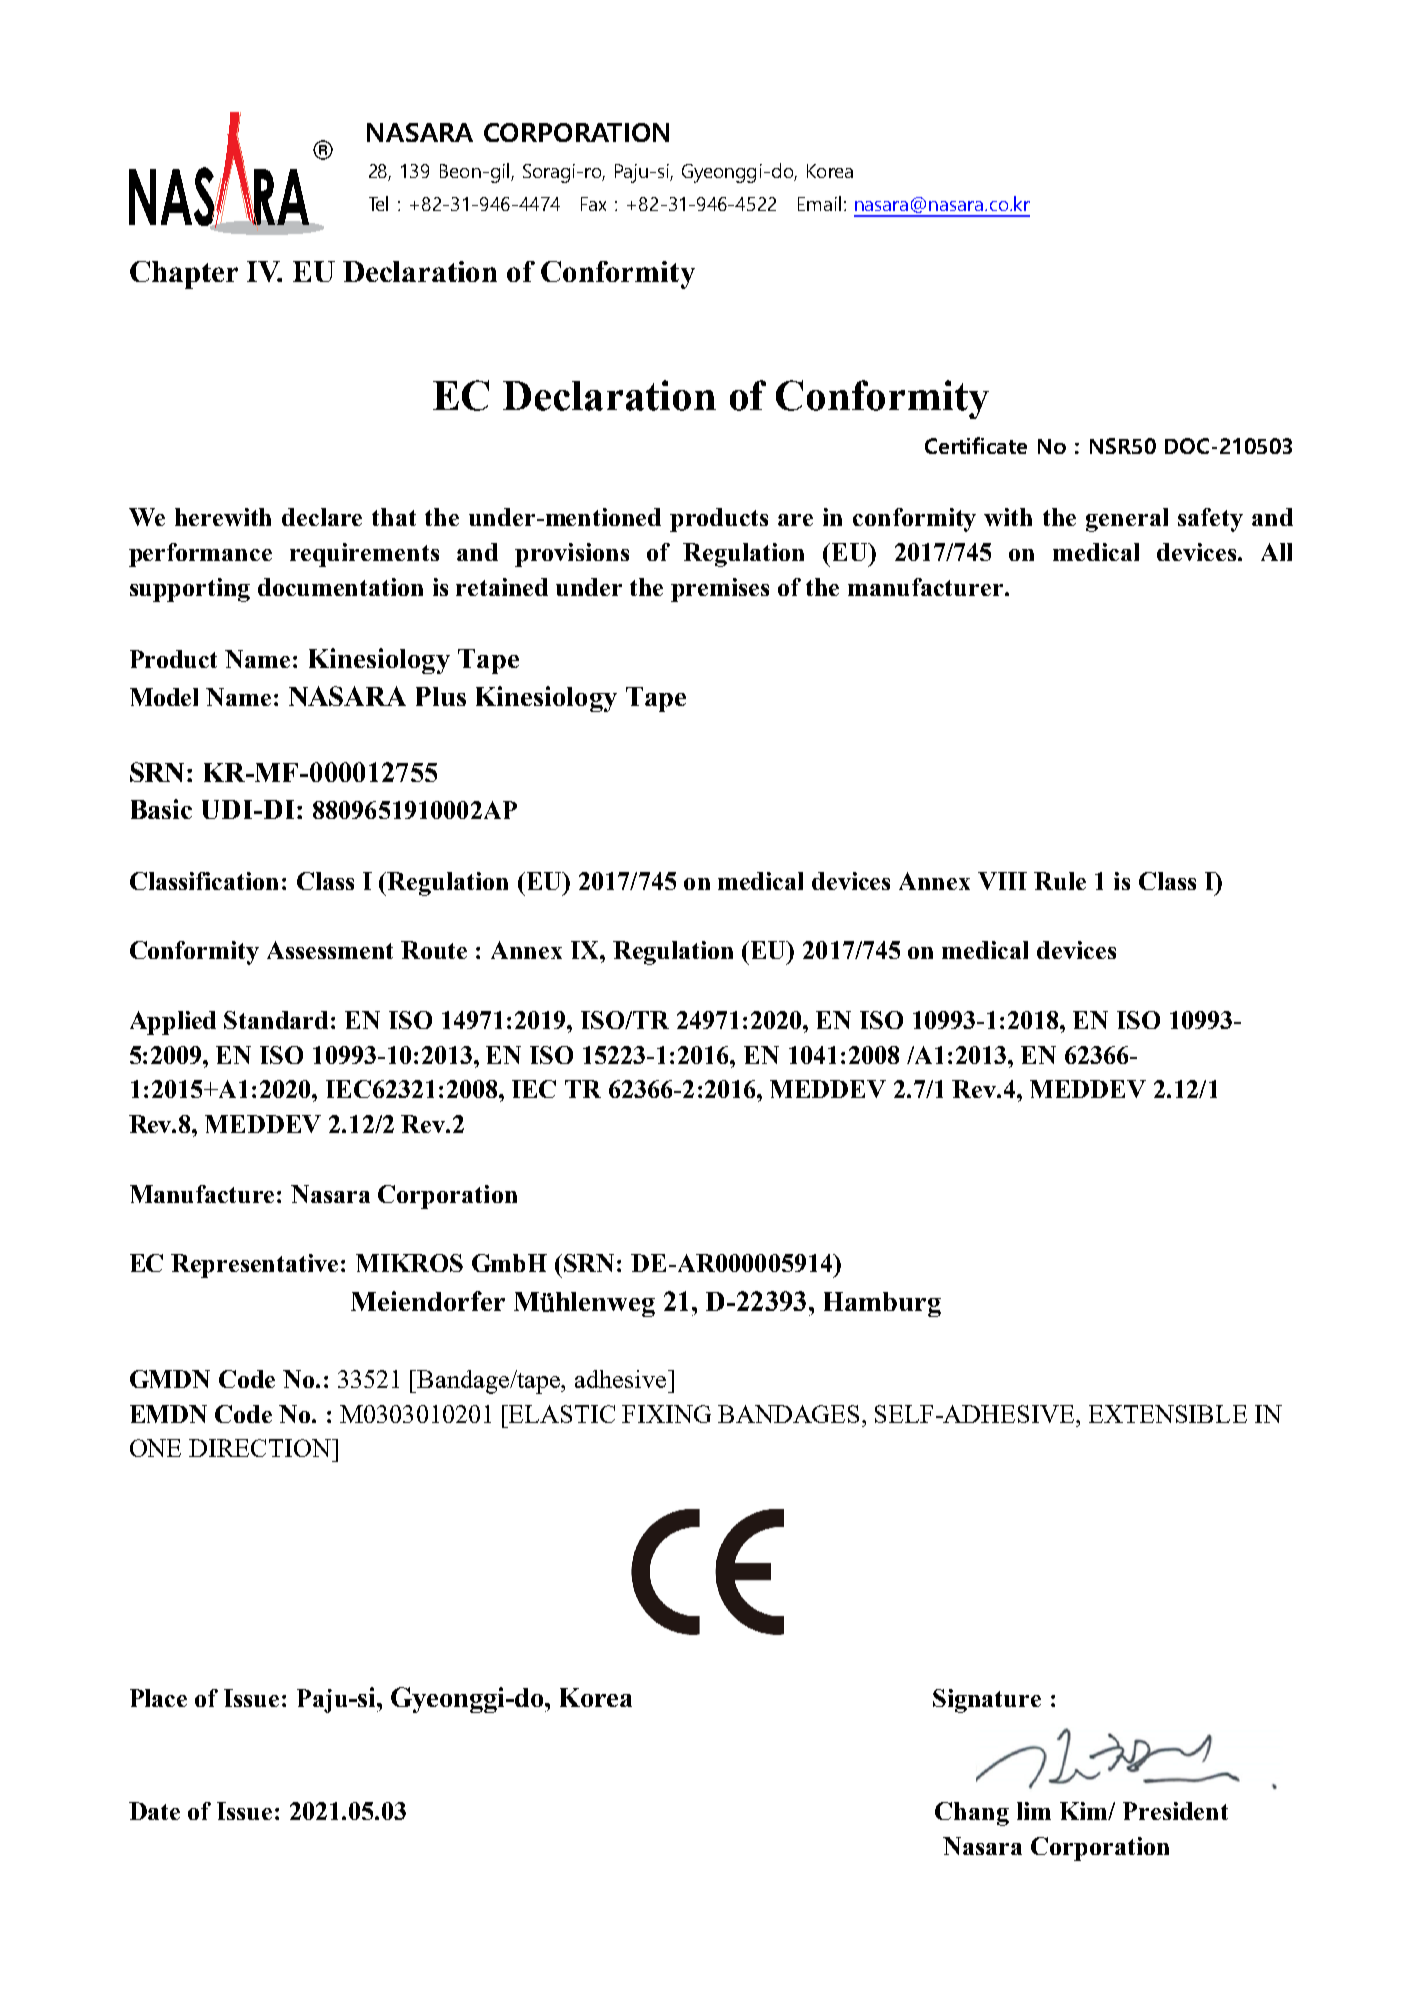  I want to click on general, so click(1127, 520).
